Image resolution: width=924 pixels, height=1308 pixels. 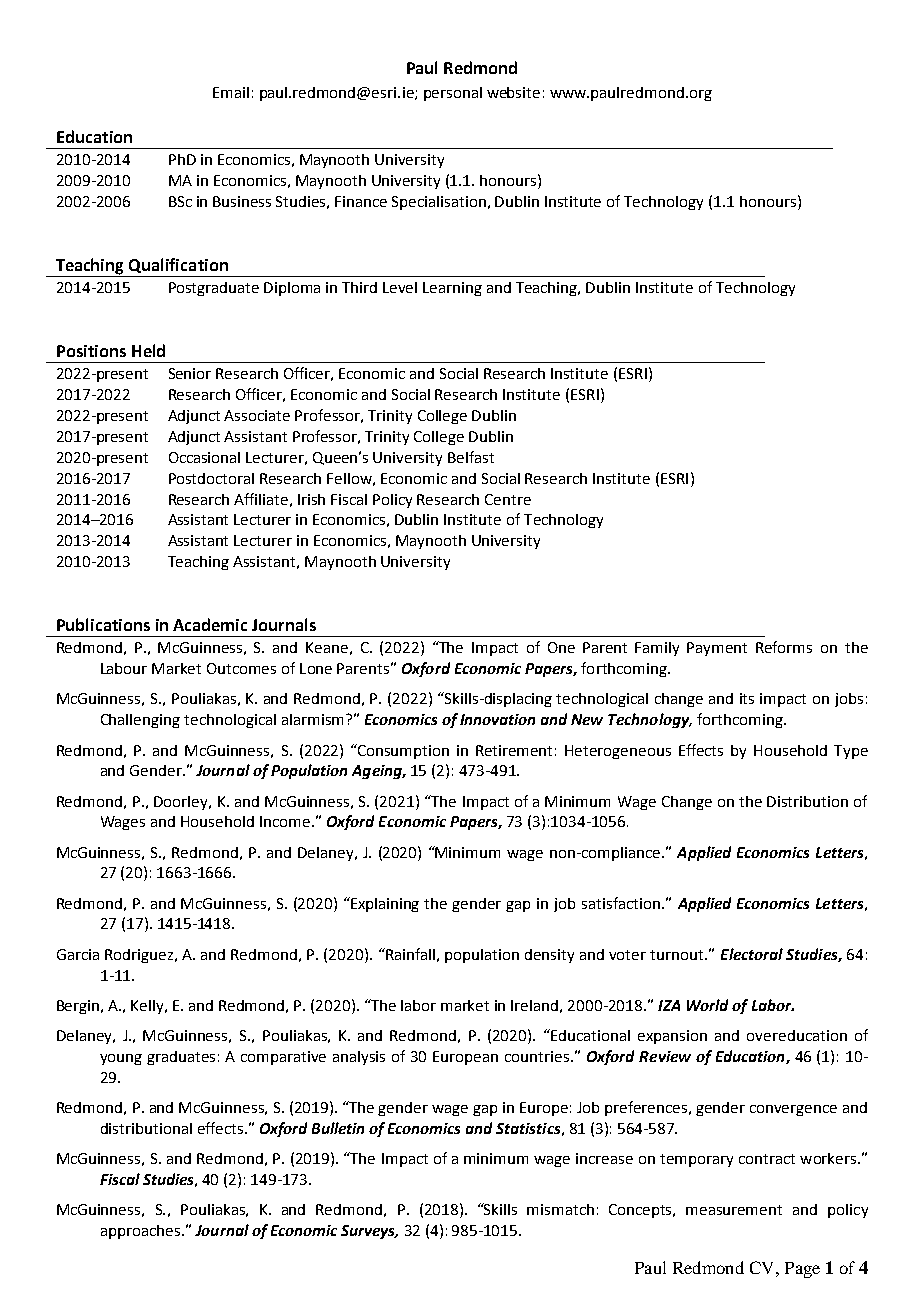 What do you see at coordinates (784, 647) in the screenshot?
I see `Reforms` at bounding box center [784, 647].
